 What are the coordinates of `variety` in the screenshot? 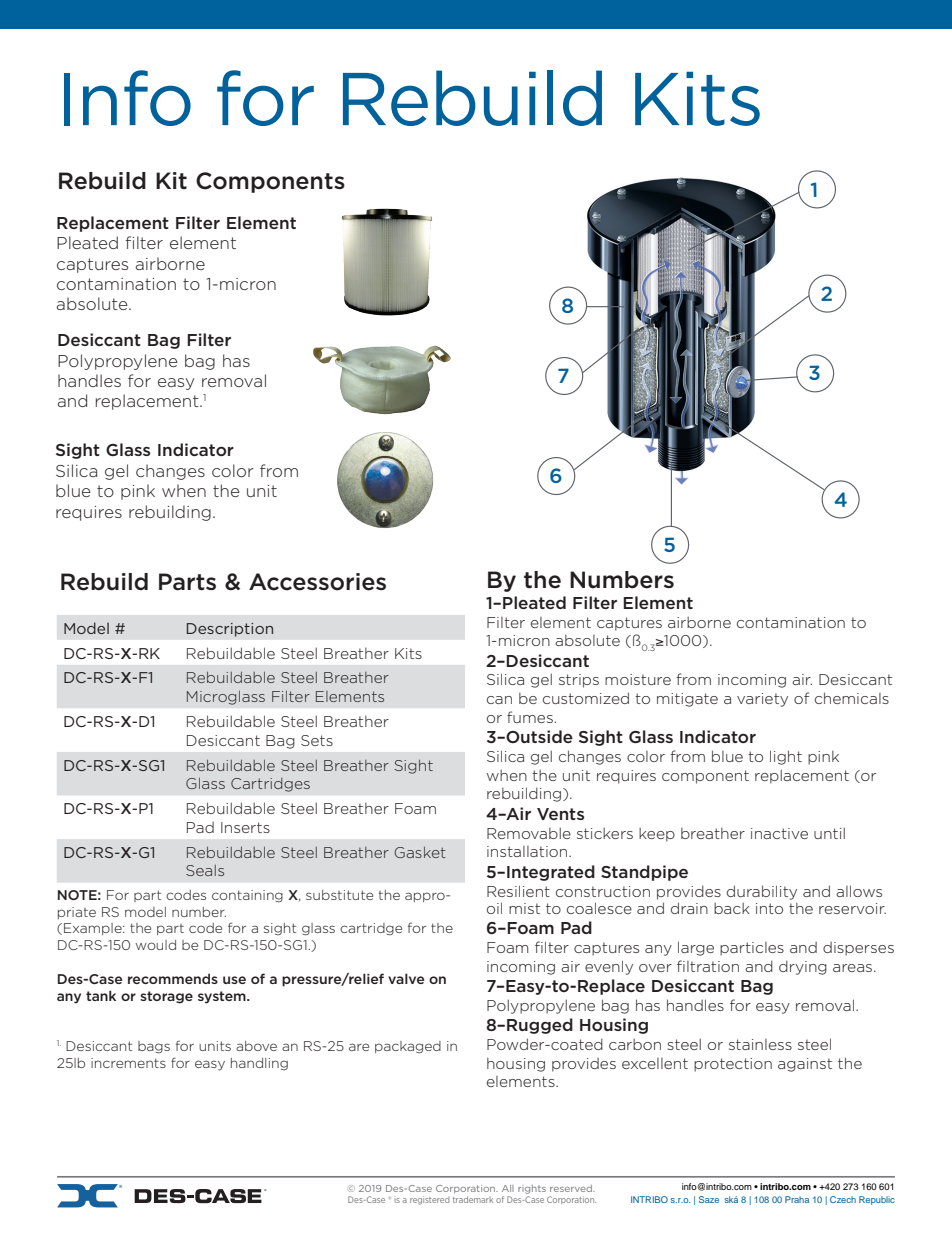 It's located at (762, 700).
